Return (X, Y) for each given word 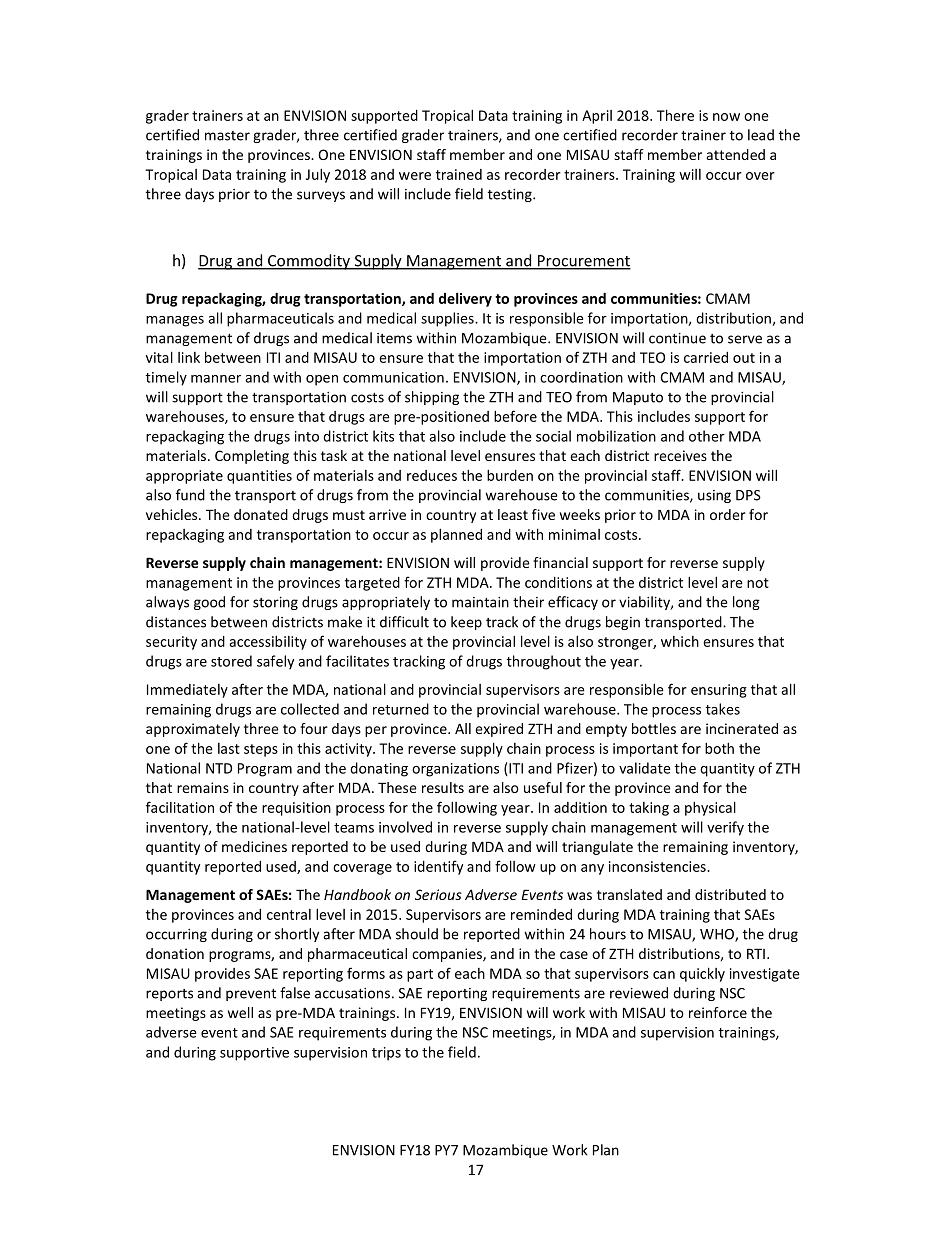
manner (216, 379)
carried (706, 357)
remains (203, 787)
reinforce (718, 1012)
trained (459, 174)
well (240, 1012)
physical (710, 808)
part (420, 975)
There (675, 115)
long (746, 603)
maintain (480, 602)
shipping (432, 398)
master (227, 136)
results (443, 787)
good (209, 603)
